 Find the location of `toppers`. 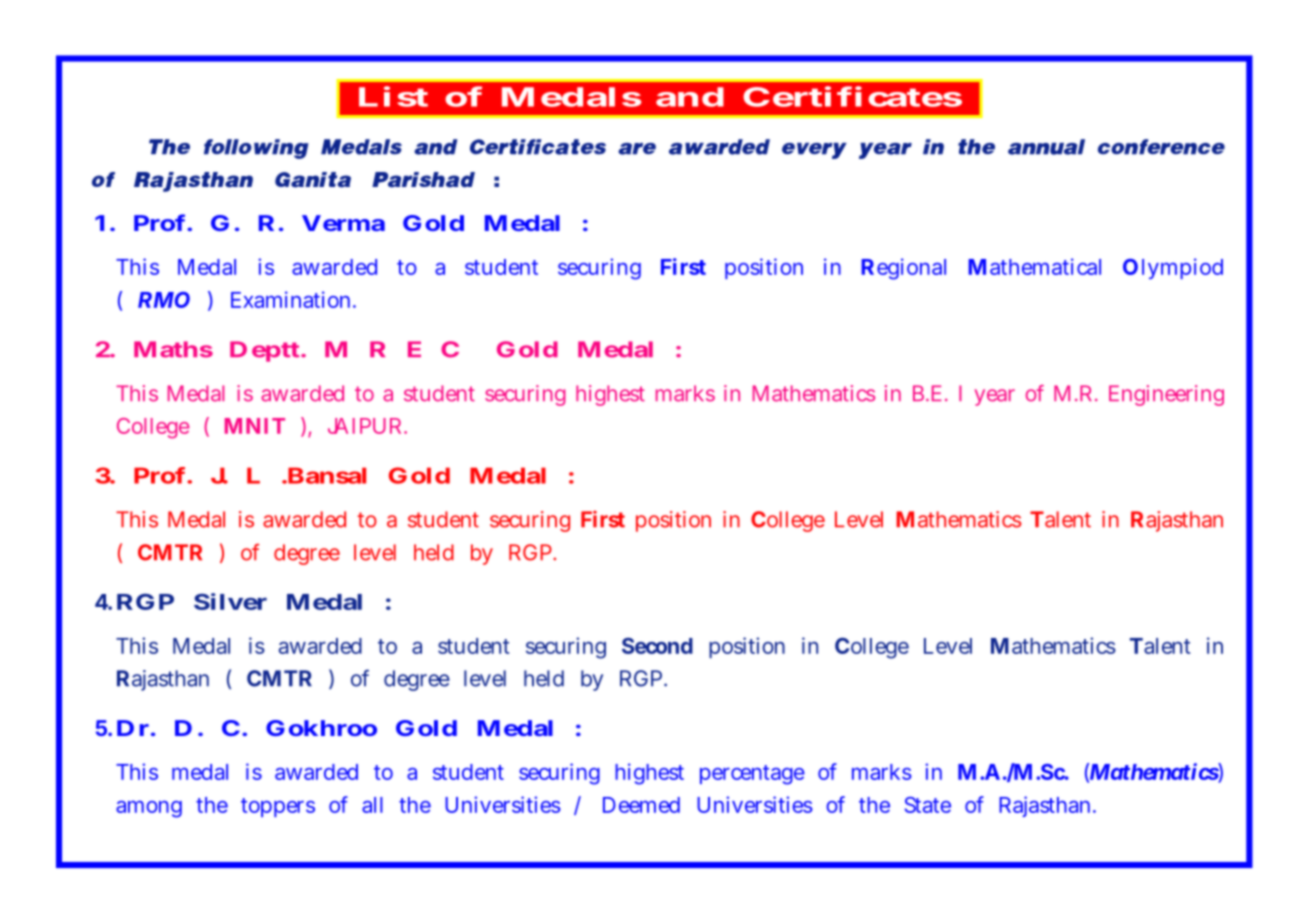

toppers is located at coordinates (278, 807).
